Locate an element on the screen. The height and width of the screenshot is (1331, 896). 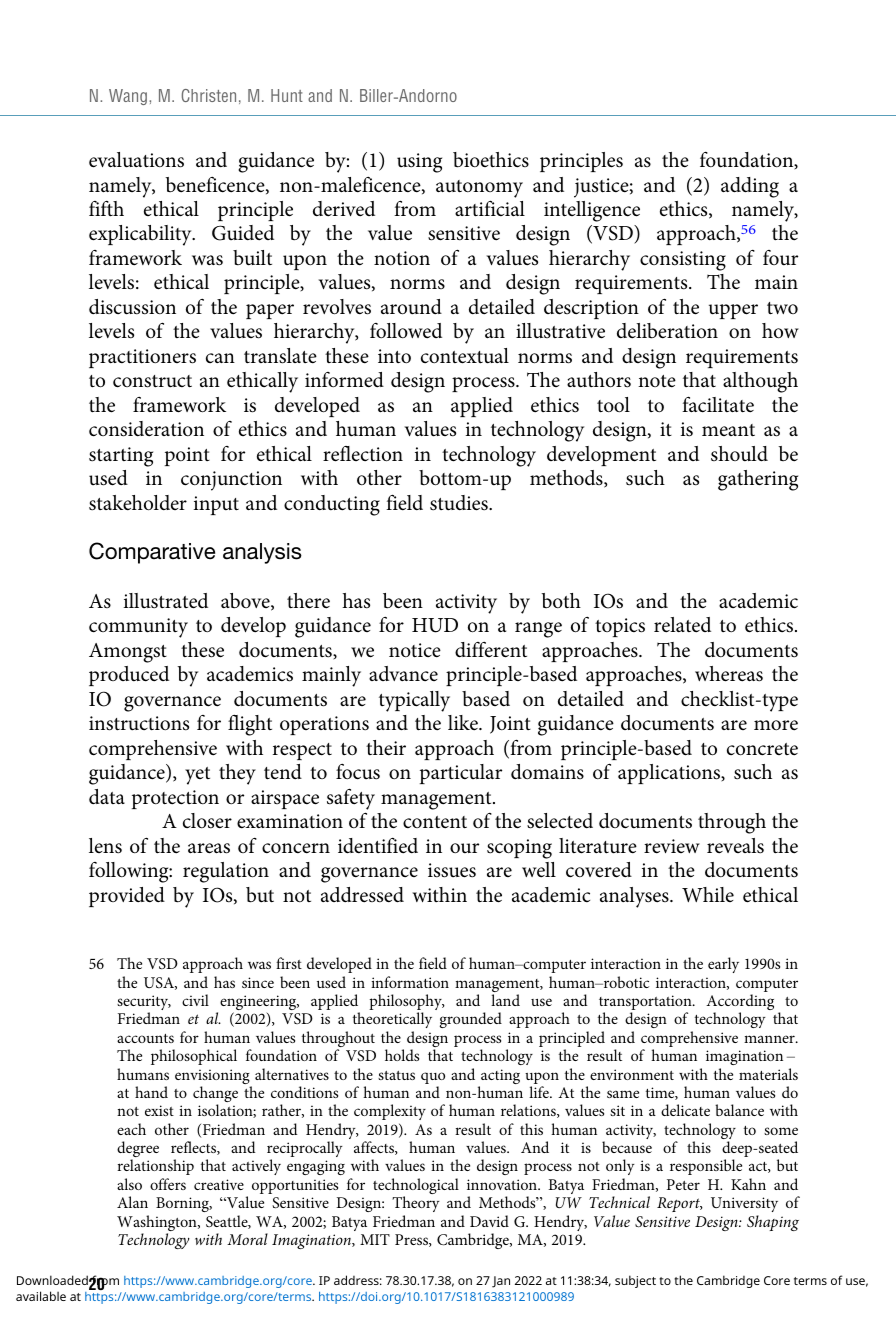
adding is located at coordinates (750, 187).
